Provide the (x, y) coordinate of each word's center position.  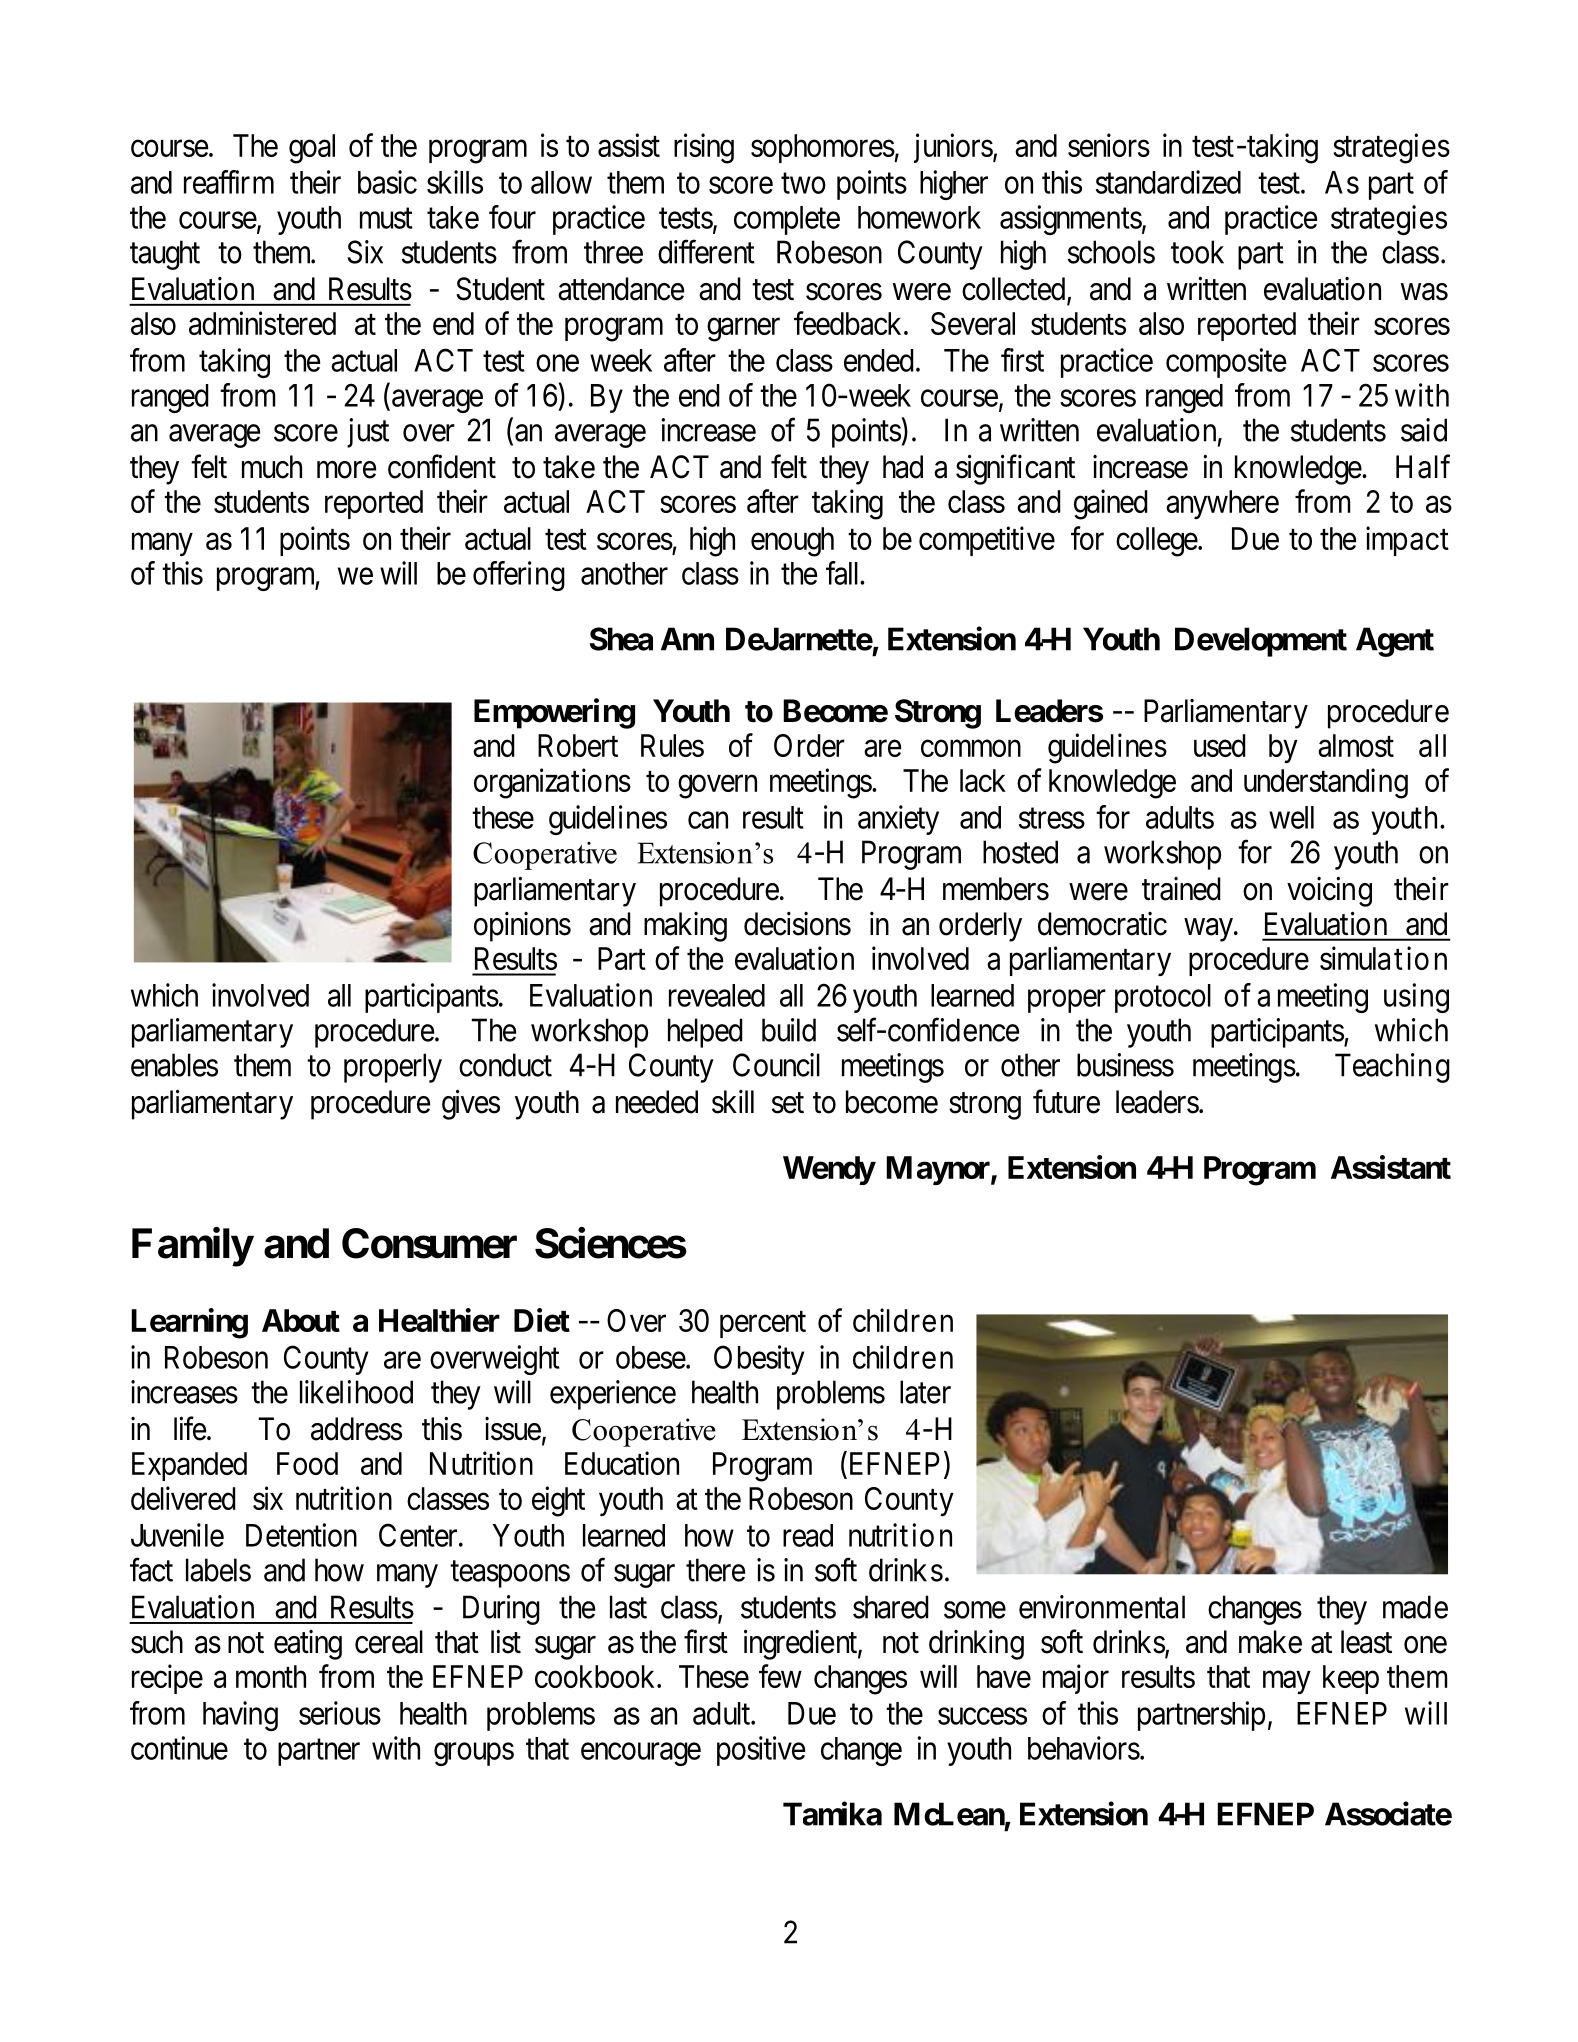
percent (763, 1324)
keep (1351, 1679)
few (780, 1676)
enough (792, 542)
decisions (797, 924)
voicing (1329, 892)
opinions (522, 927)
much (272, 467)
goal (312, 149)
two (803, 183)
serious (340, 1713)
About (301, 1320)
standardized (1168, 182)
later (925, 1392)
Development (1261, 642)
